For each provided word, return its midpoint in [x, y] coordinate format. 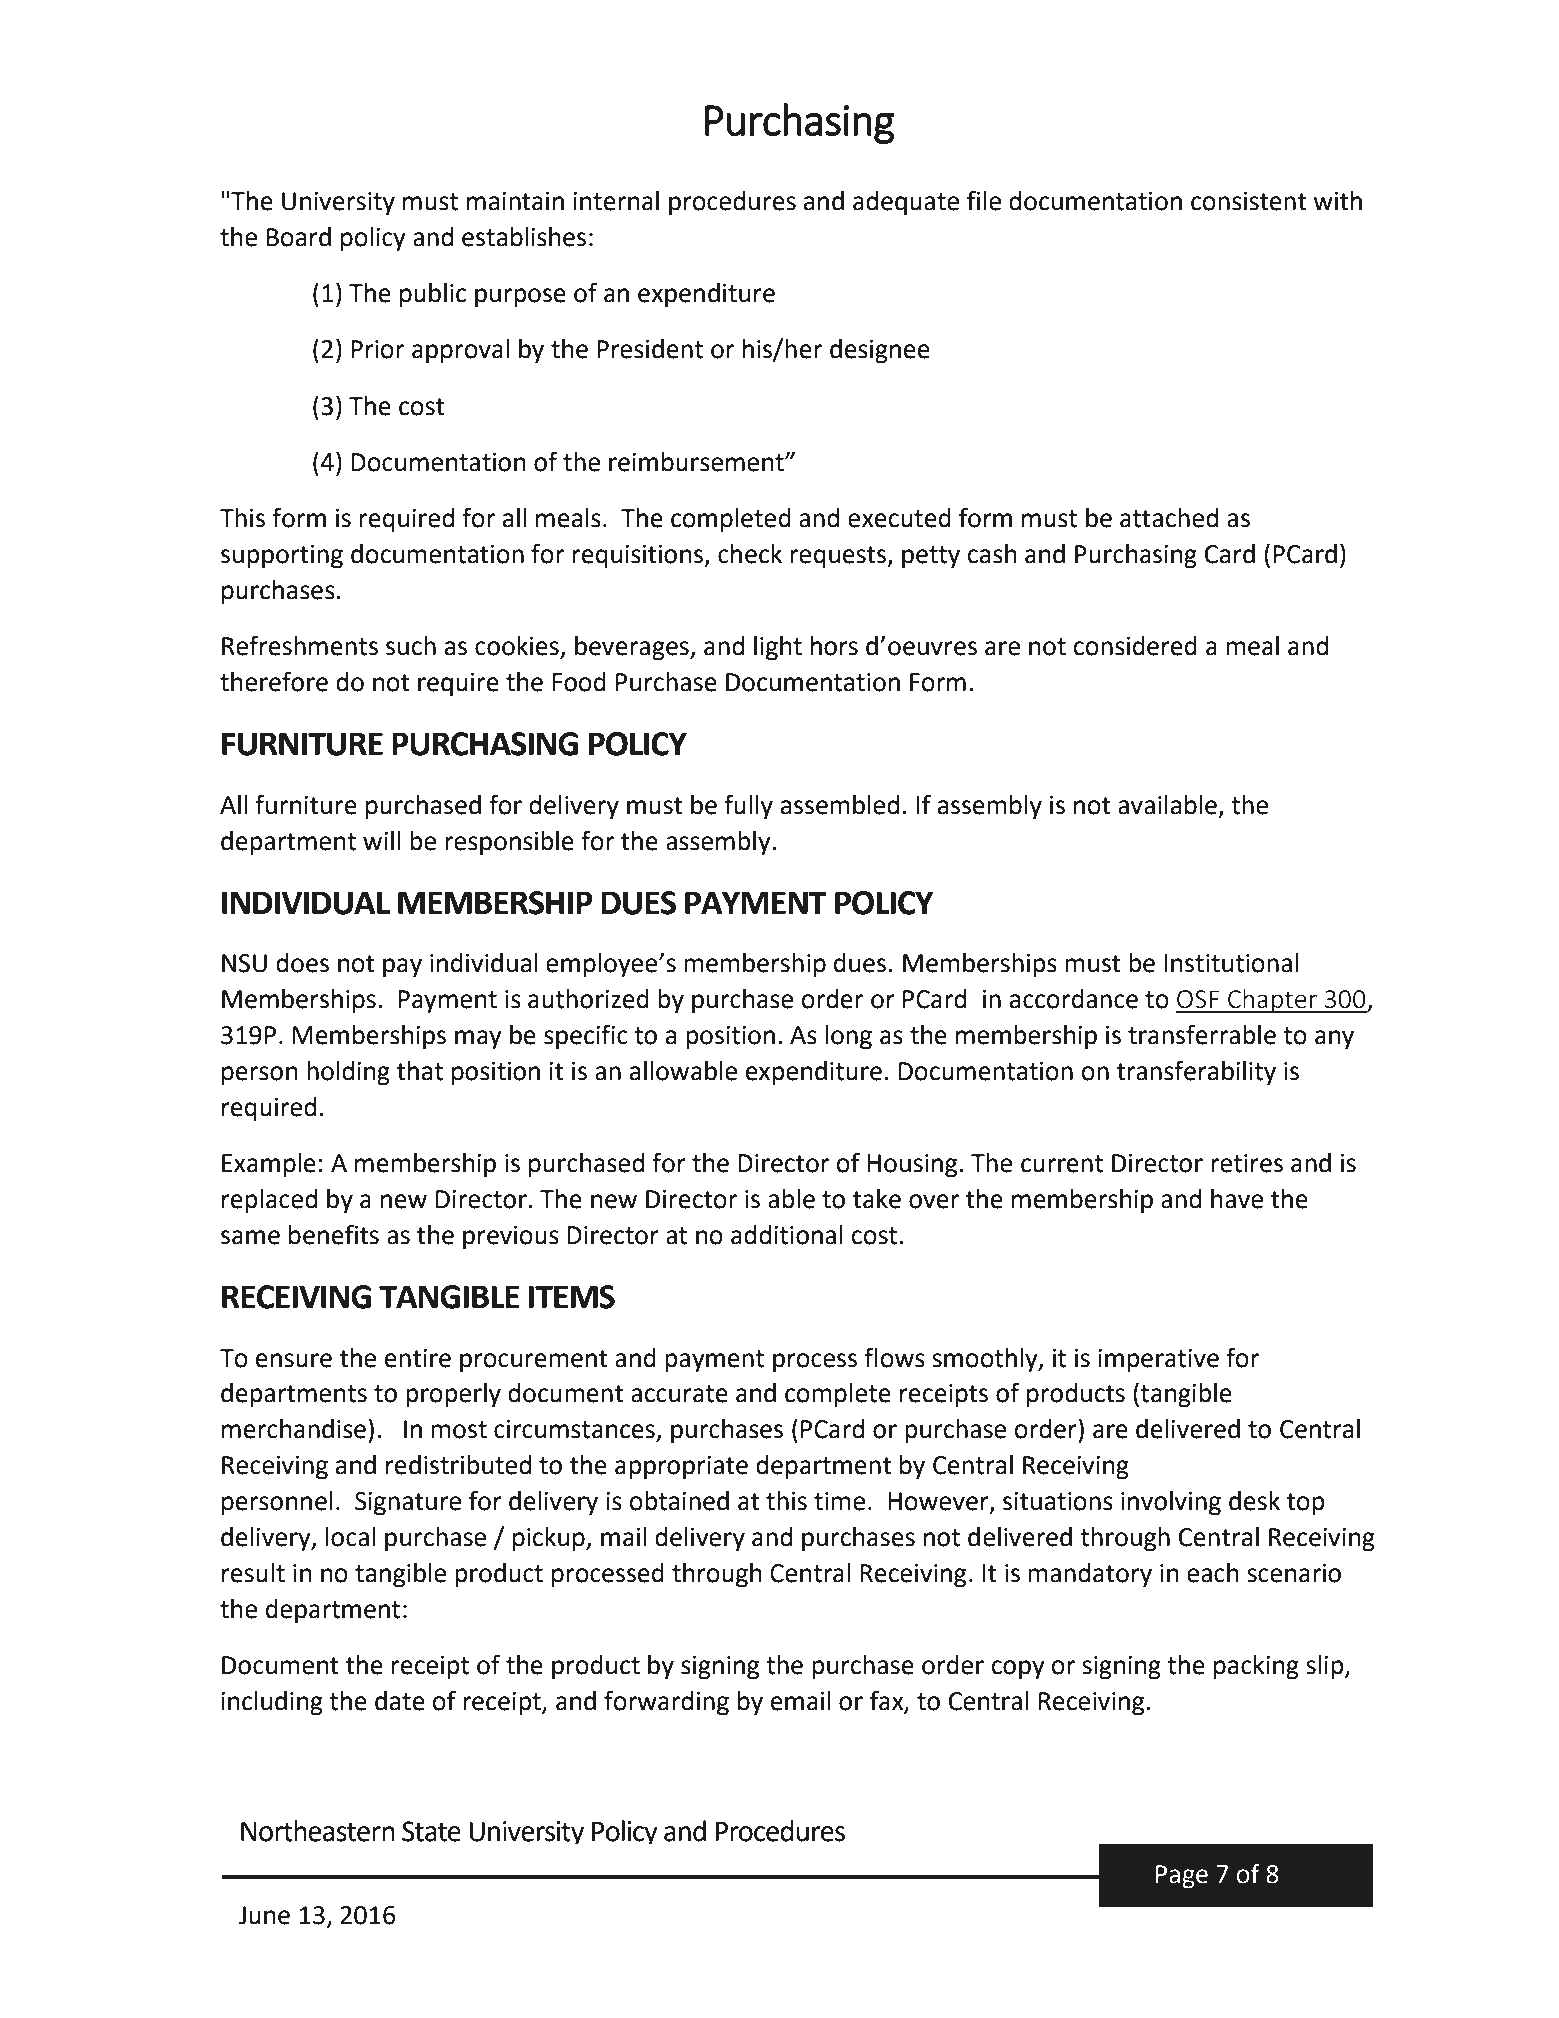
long [848, 1037]
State [431, 1831]
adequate [906, 203]
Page [1182, 1877]
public [433, 295]
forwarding [666, 1703]
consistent [1249, 201]
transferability [1196, 1073]
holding [348, 1073]
